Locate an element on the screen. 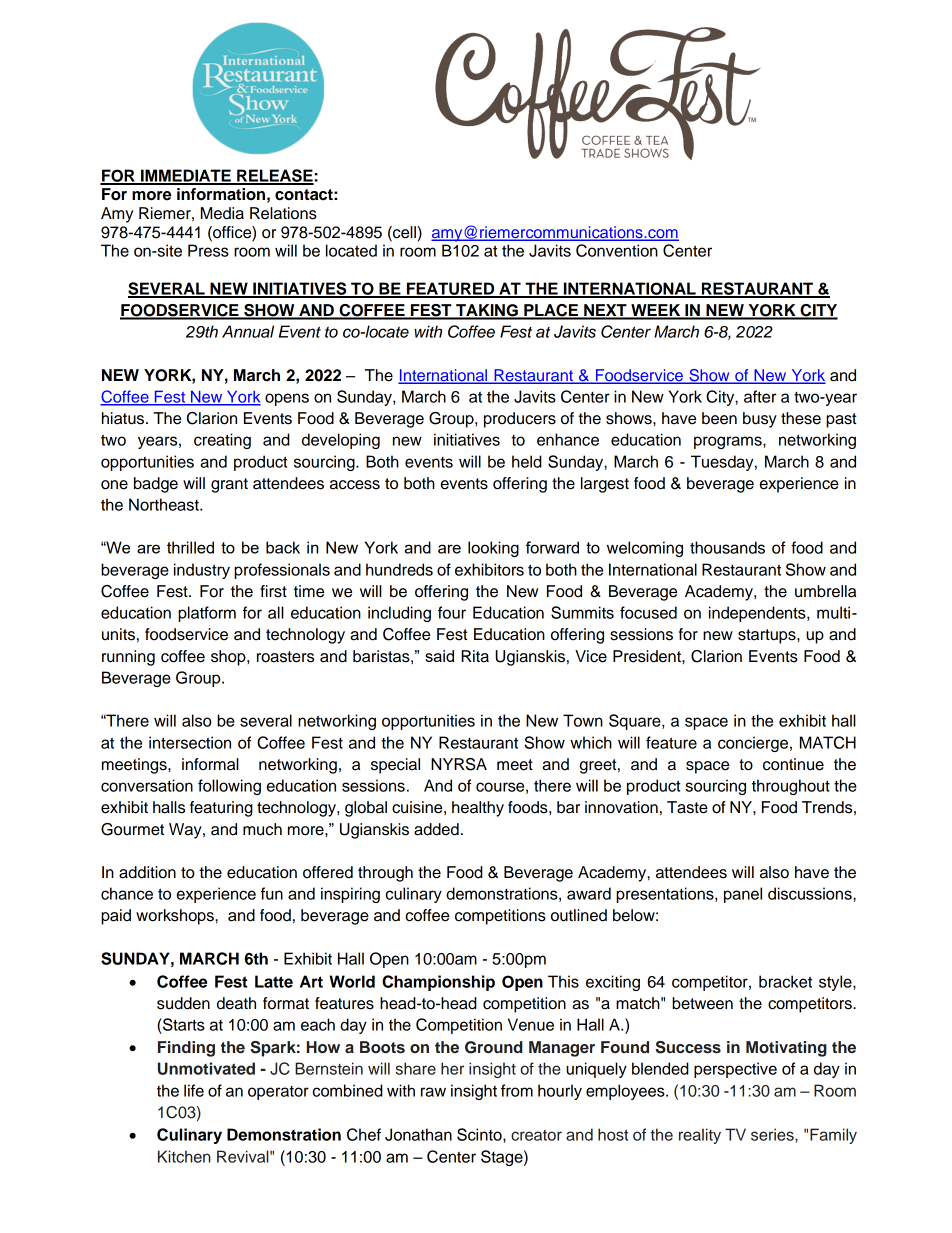 The width and height of the screenshot is (952, 1233). Press is located at coordinates (208, 250).
